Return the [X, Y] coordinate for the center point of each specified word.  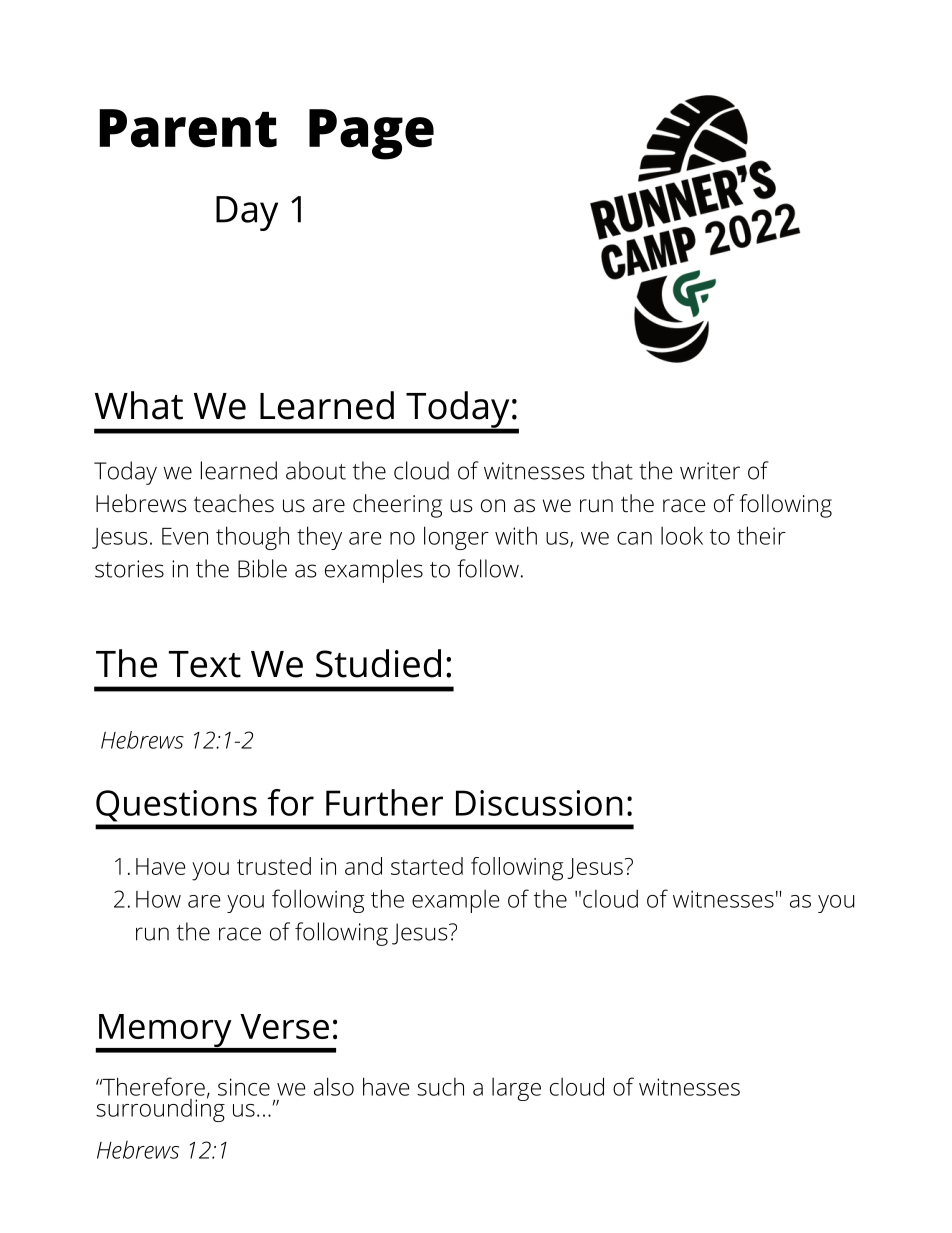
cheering [397, 506]
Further [384, 802]
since [244, 1087]
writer [710, 471]
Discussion [539, 803]
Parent [188, 128]
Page [371, 134]
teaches [234, 503]
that [612, 470]
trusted [274, 866]
